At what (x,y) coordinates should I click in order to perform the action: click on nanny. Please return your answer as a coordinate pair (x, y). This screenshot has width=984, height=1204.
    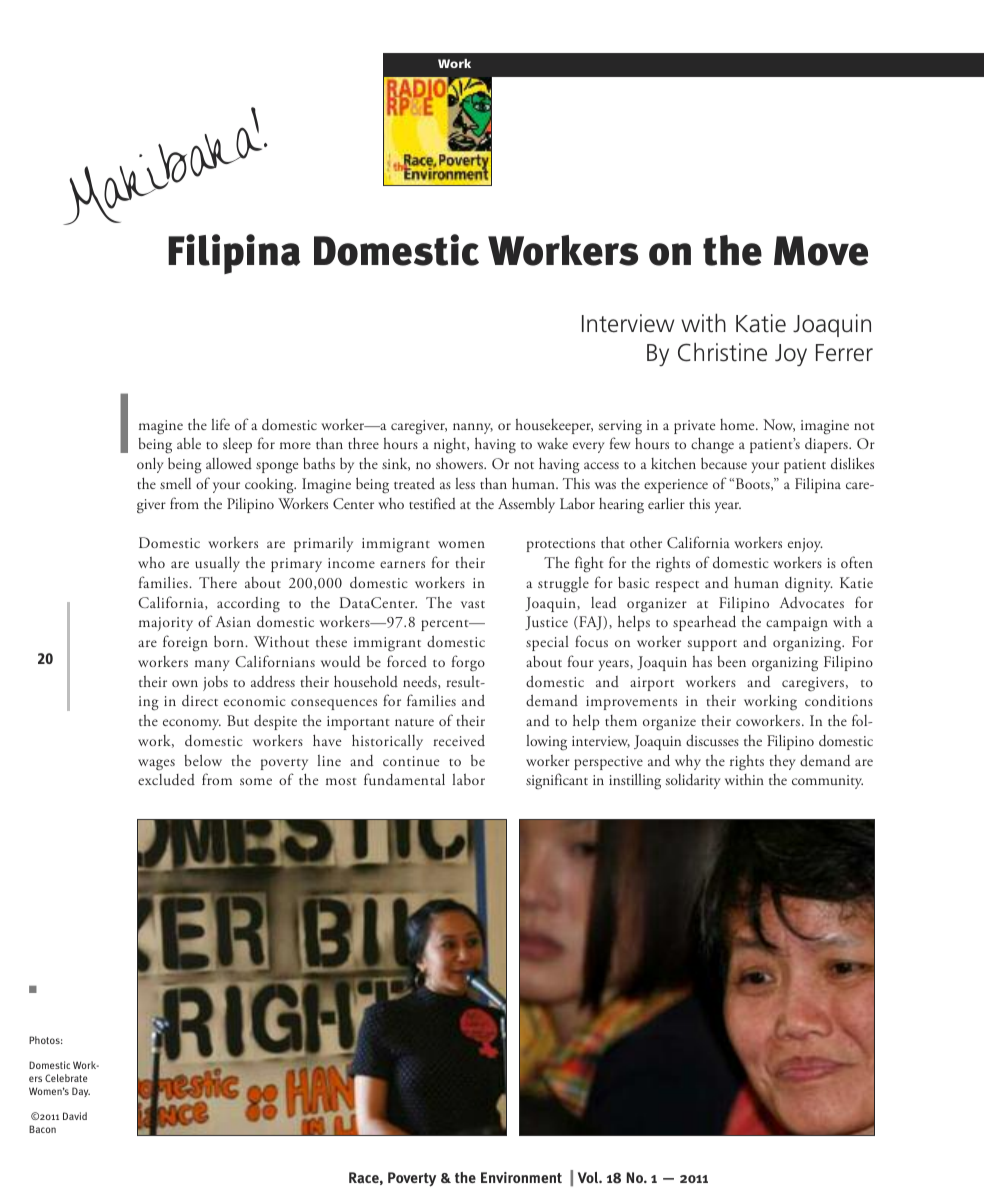
    Looking at the image, I should click on (473, 428).
